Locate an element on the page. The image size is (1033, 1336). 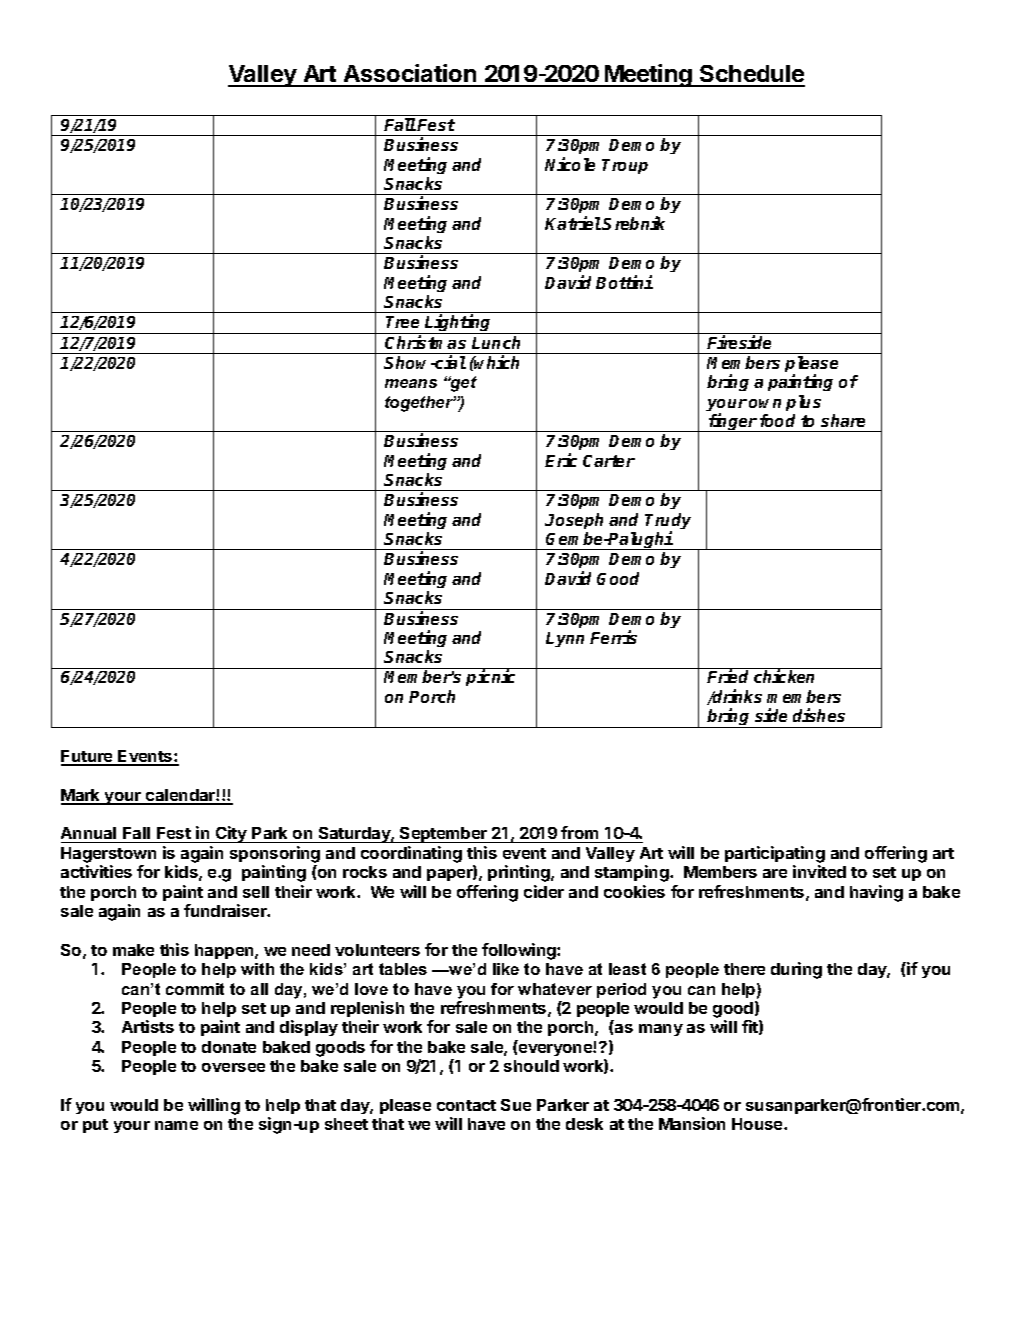
Nicole is located at coordinates (570, 164).
